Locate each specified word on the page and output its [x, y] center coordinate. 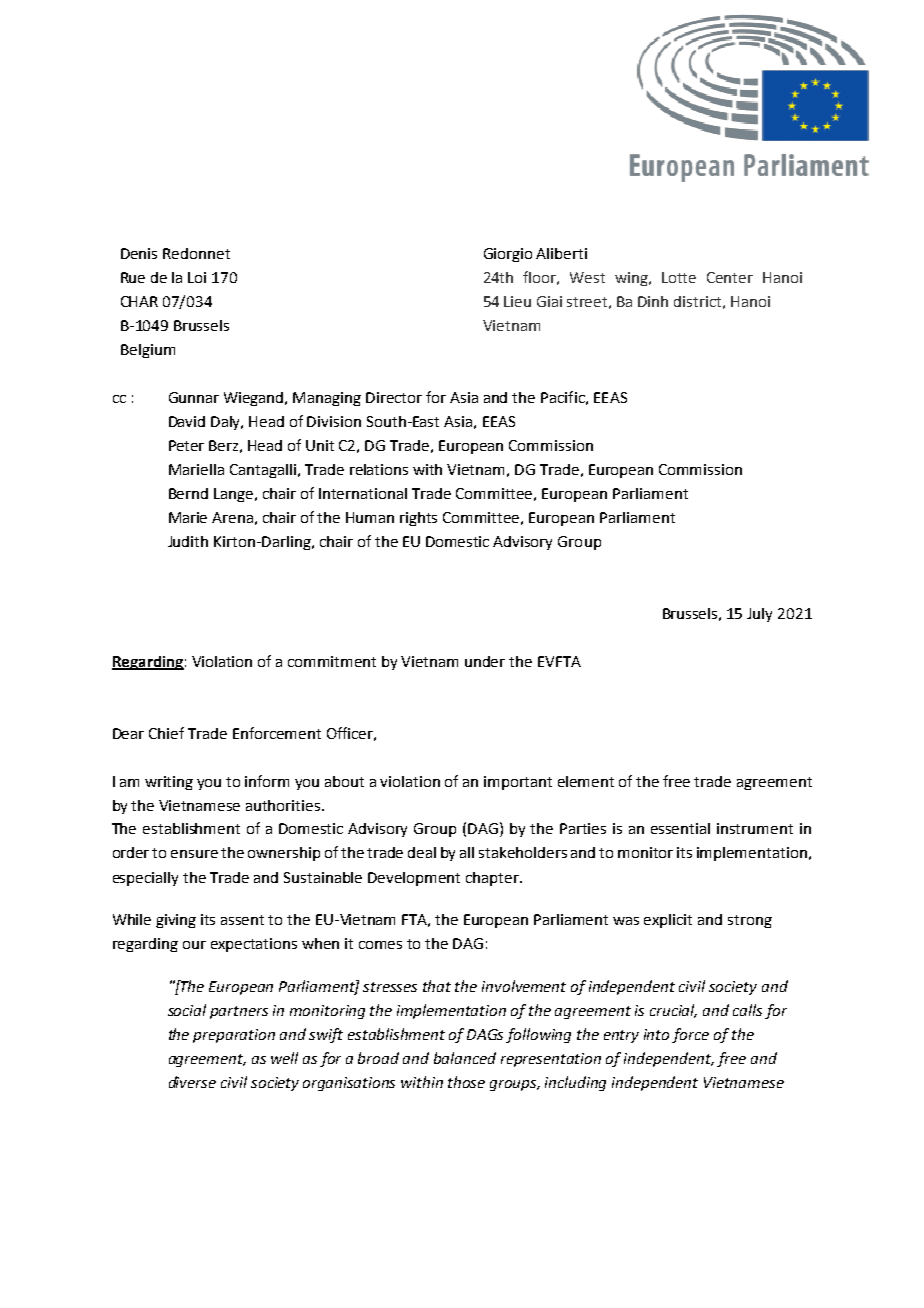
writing [169, 783]
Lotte [679, 277]
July [759, 615]
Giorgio [508, 255]
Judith [188, 541]
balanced [465, 1058]
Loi [197, 277]
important [518, 783]
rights [418, 519]
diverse [192, 1082]
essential [680, 828]
